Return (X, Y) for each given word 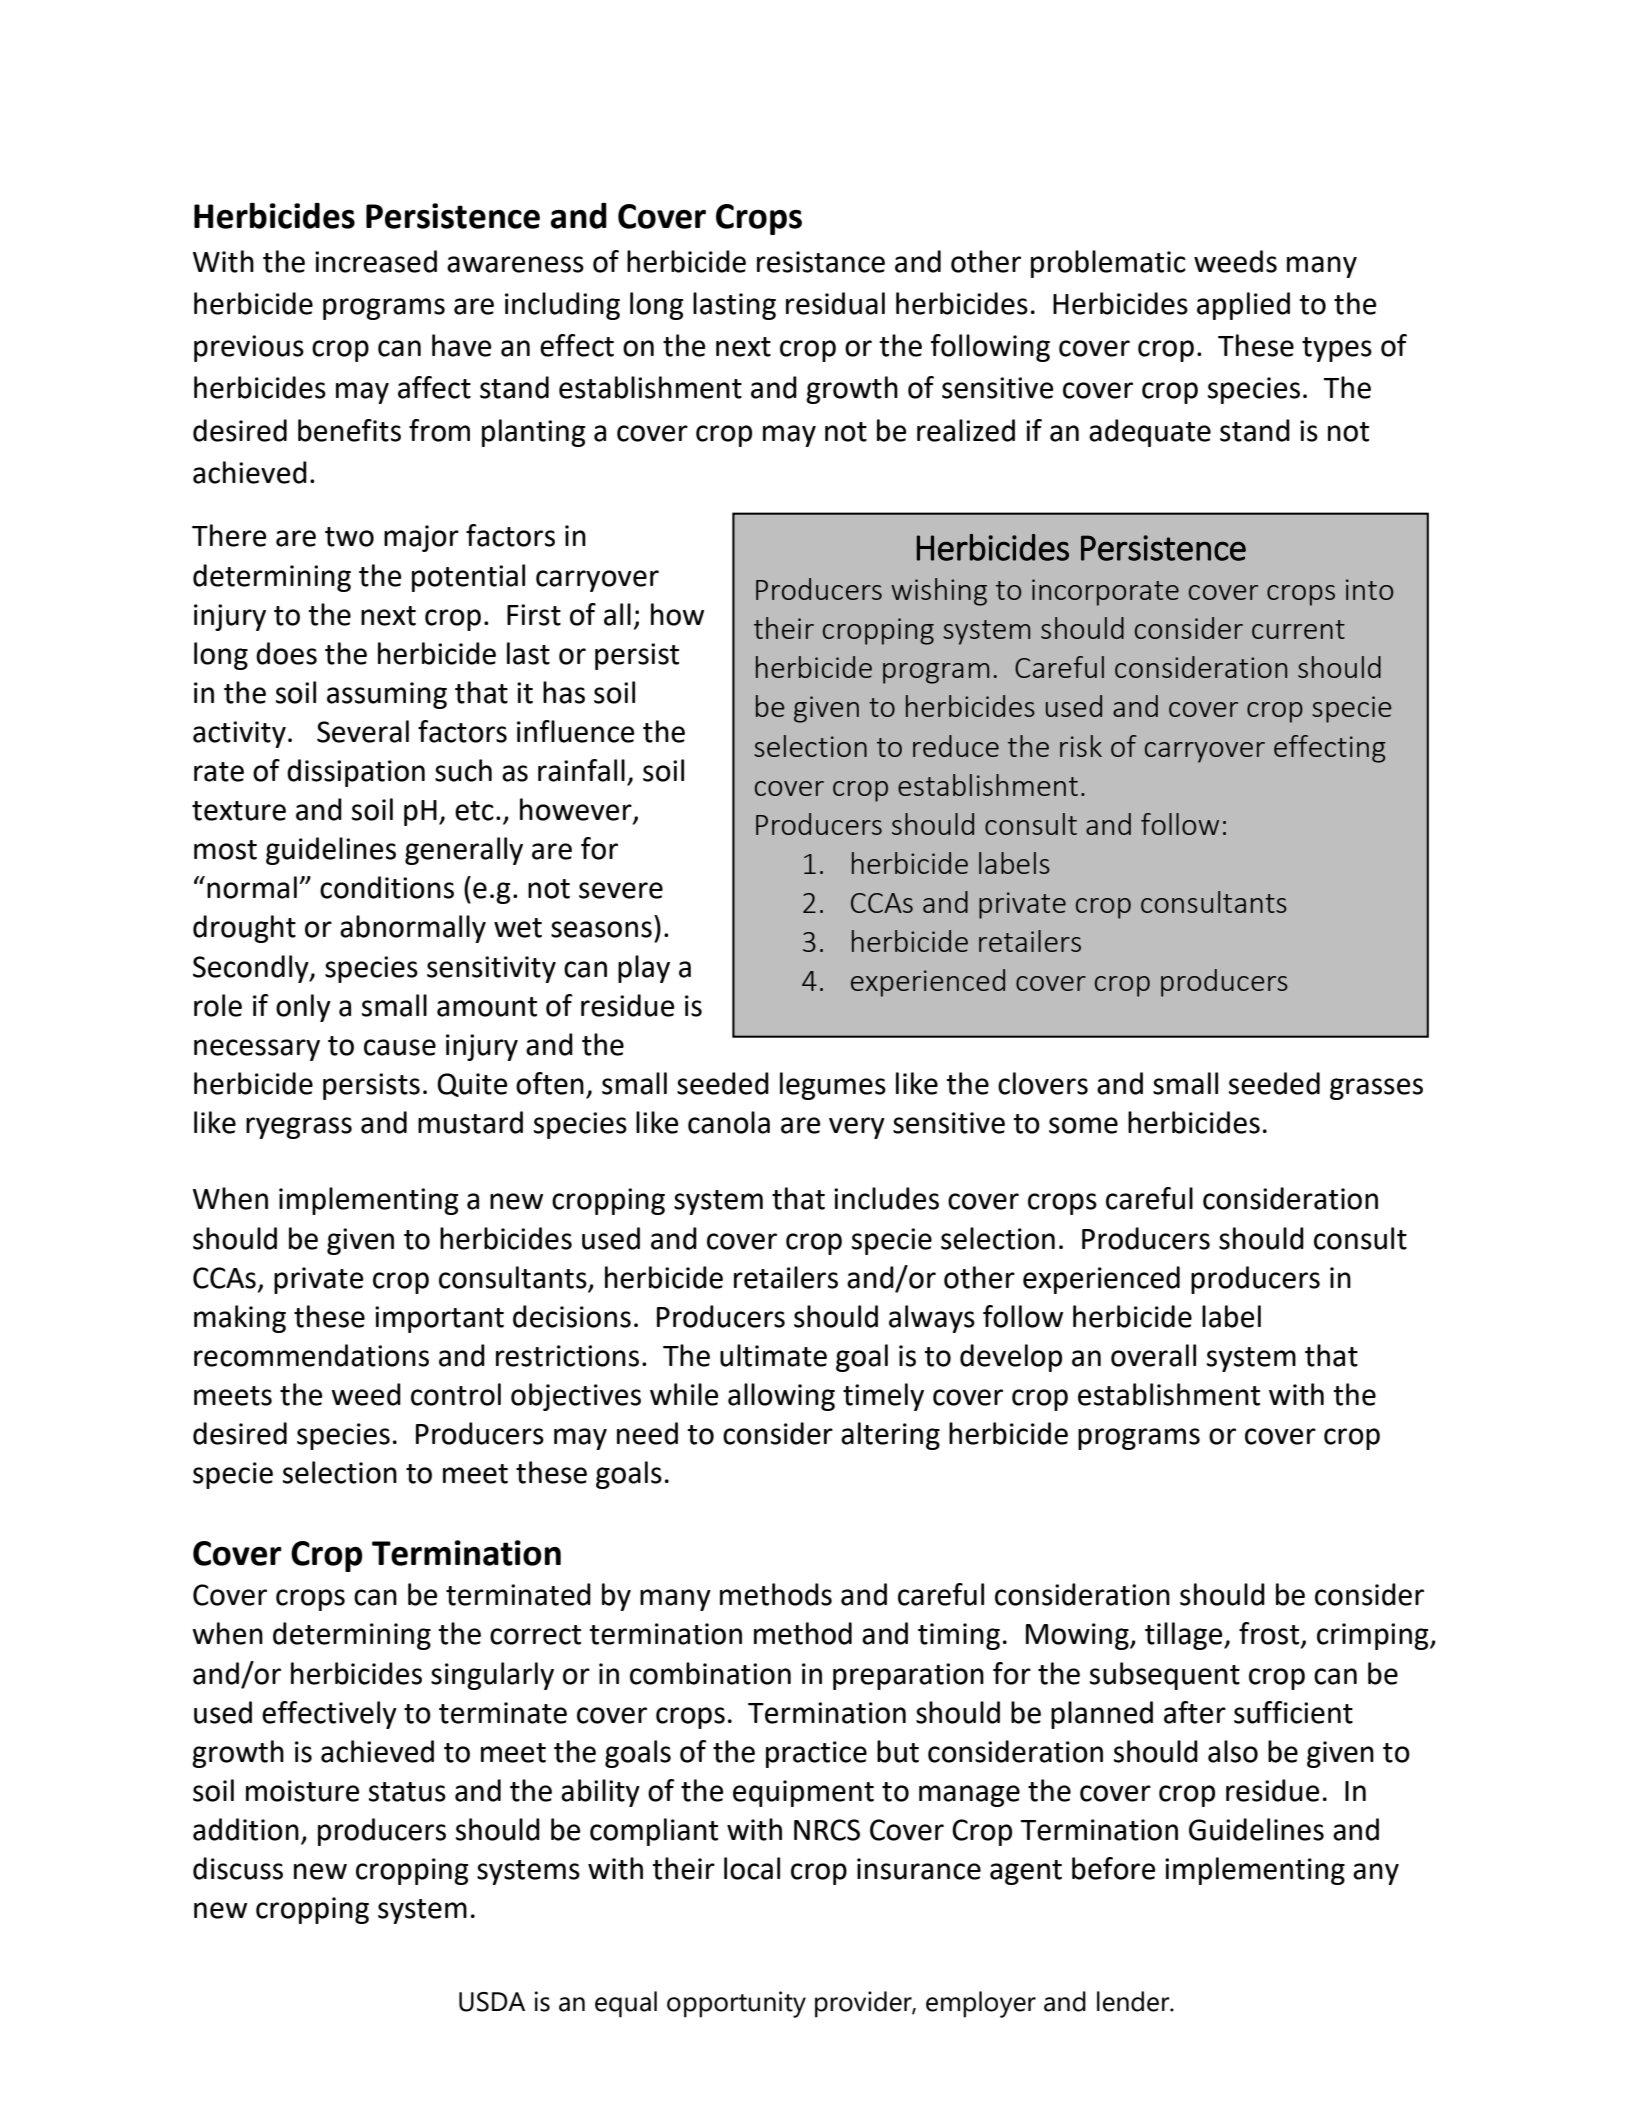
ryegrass (299, 1128)
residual (835, 303)
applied (1243, 306)
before (1114, 1868)
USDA (492, 2002)
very (857, 1128)
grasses (1376, 1089)
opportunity (736, 2004)
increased (376, 261)
